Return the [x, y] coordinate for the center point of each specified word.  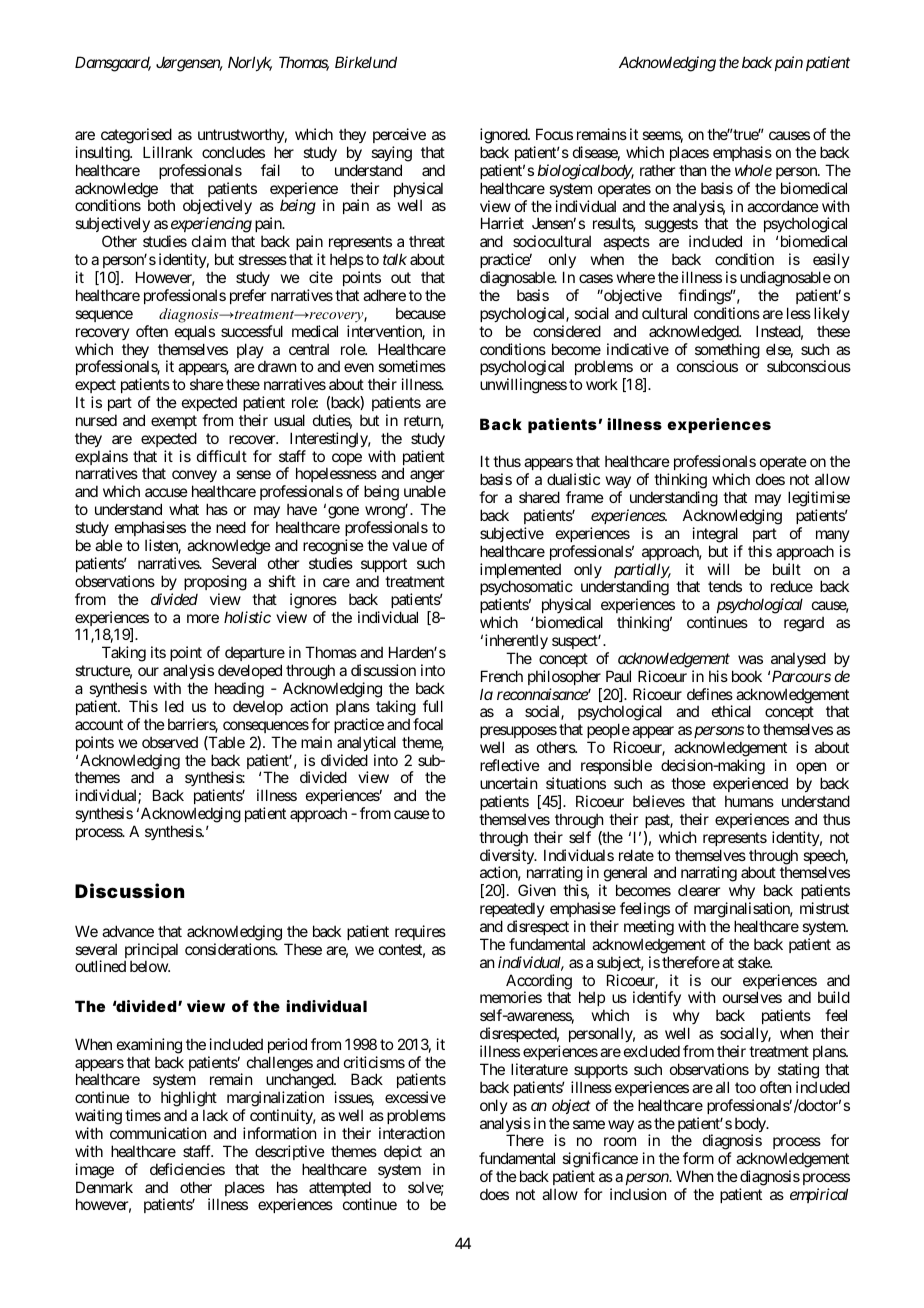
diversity [508, 858]
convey [194, 478]
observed [170, 742]
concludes [233, 152]
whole [753, 170]
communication [158, 1133]
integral [715, 535]
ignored [504, 136]
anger [427, 478]
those [688, 783]
